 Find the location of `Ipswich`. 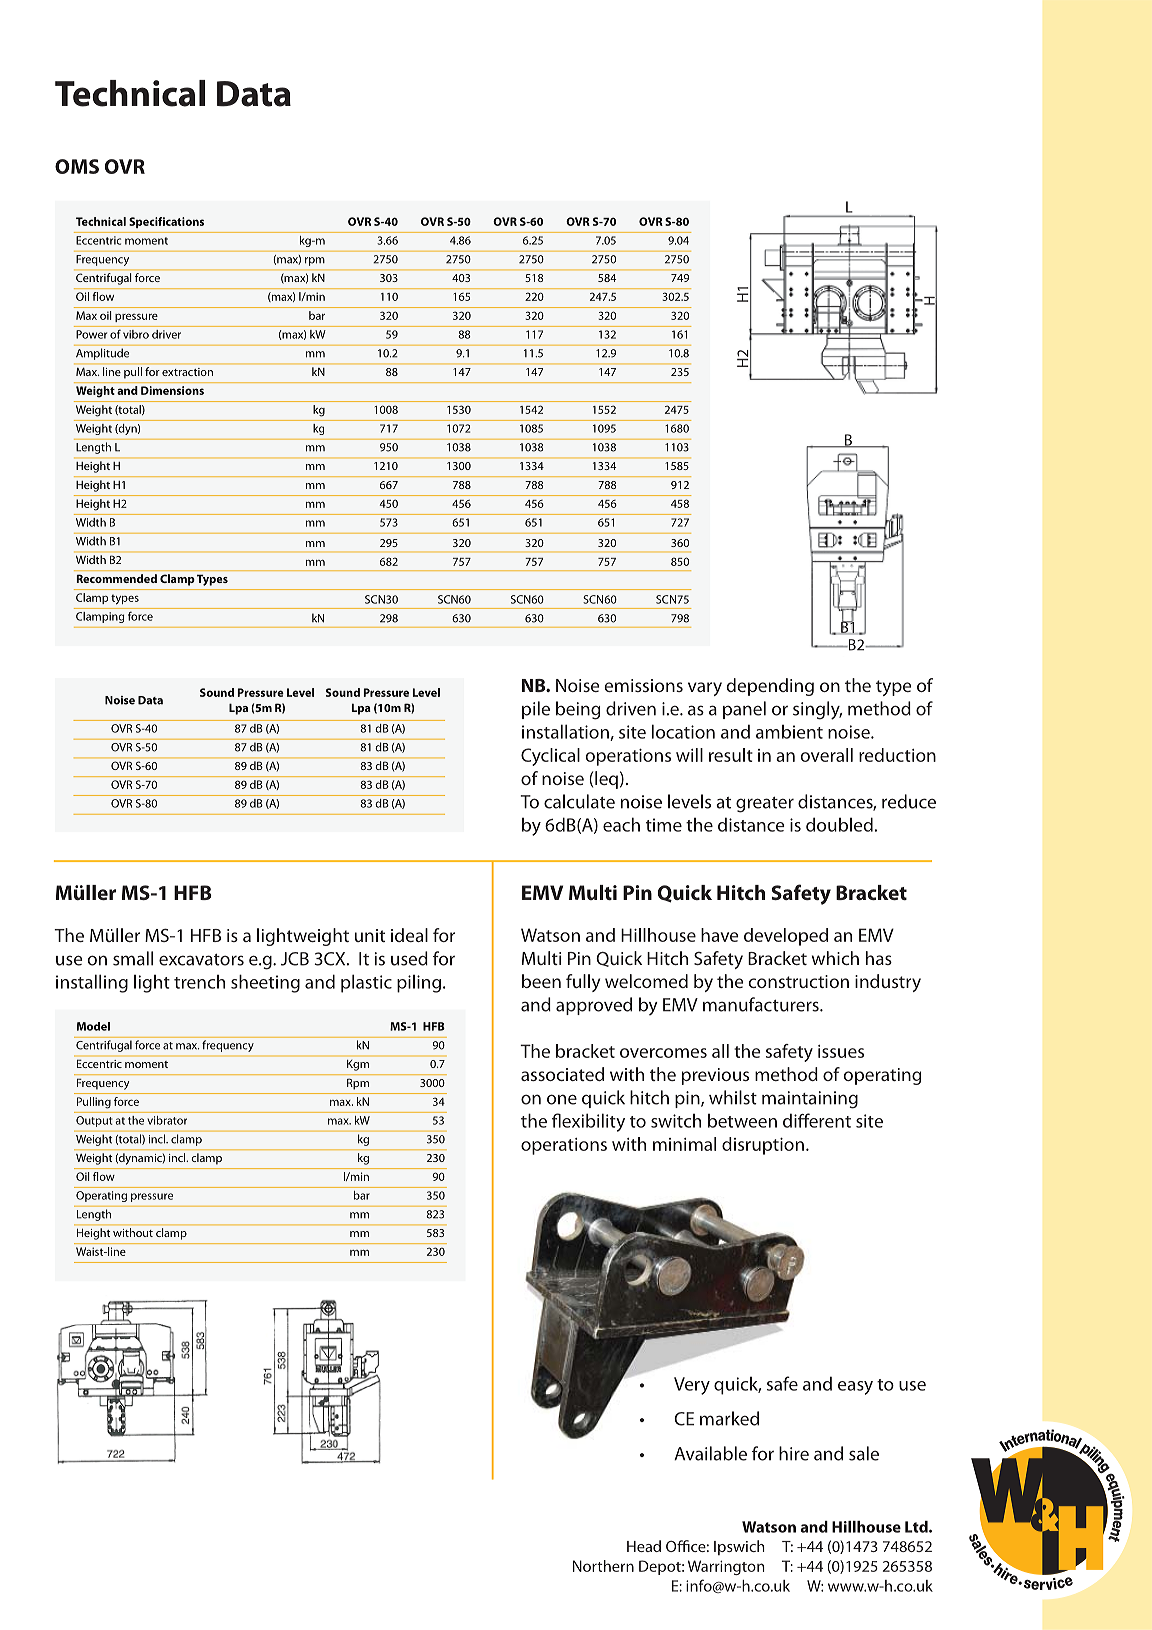

Ipswich is located at coordinates (739, 1547).
